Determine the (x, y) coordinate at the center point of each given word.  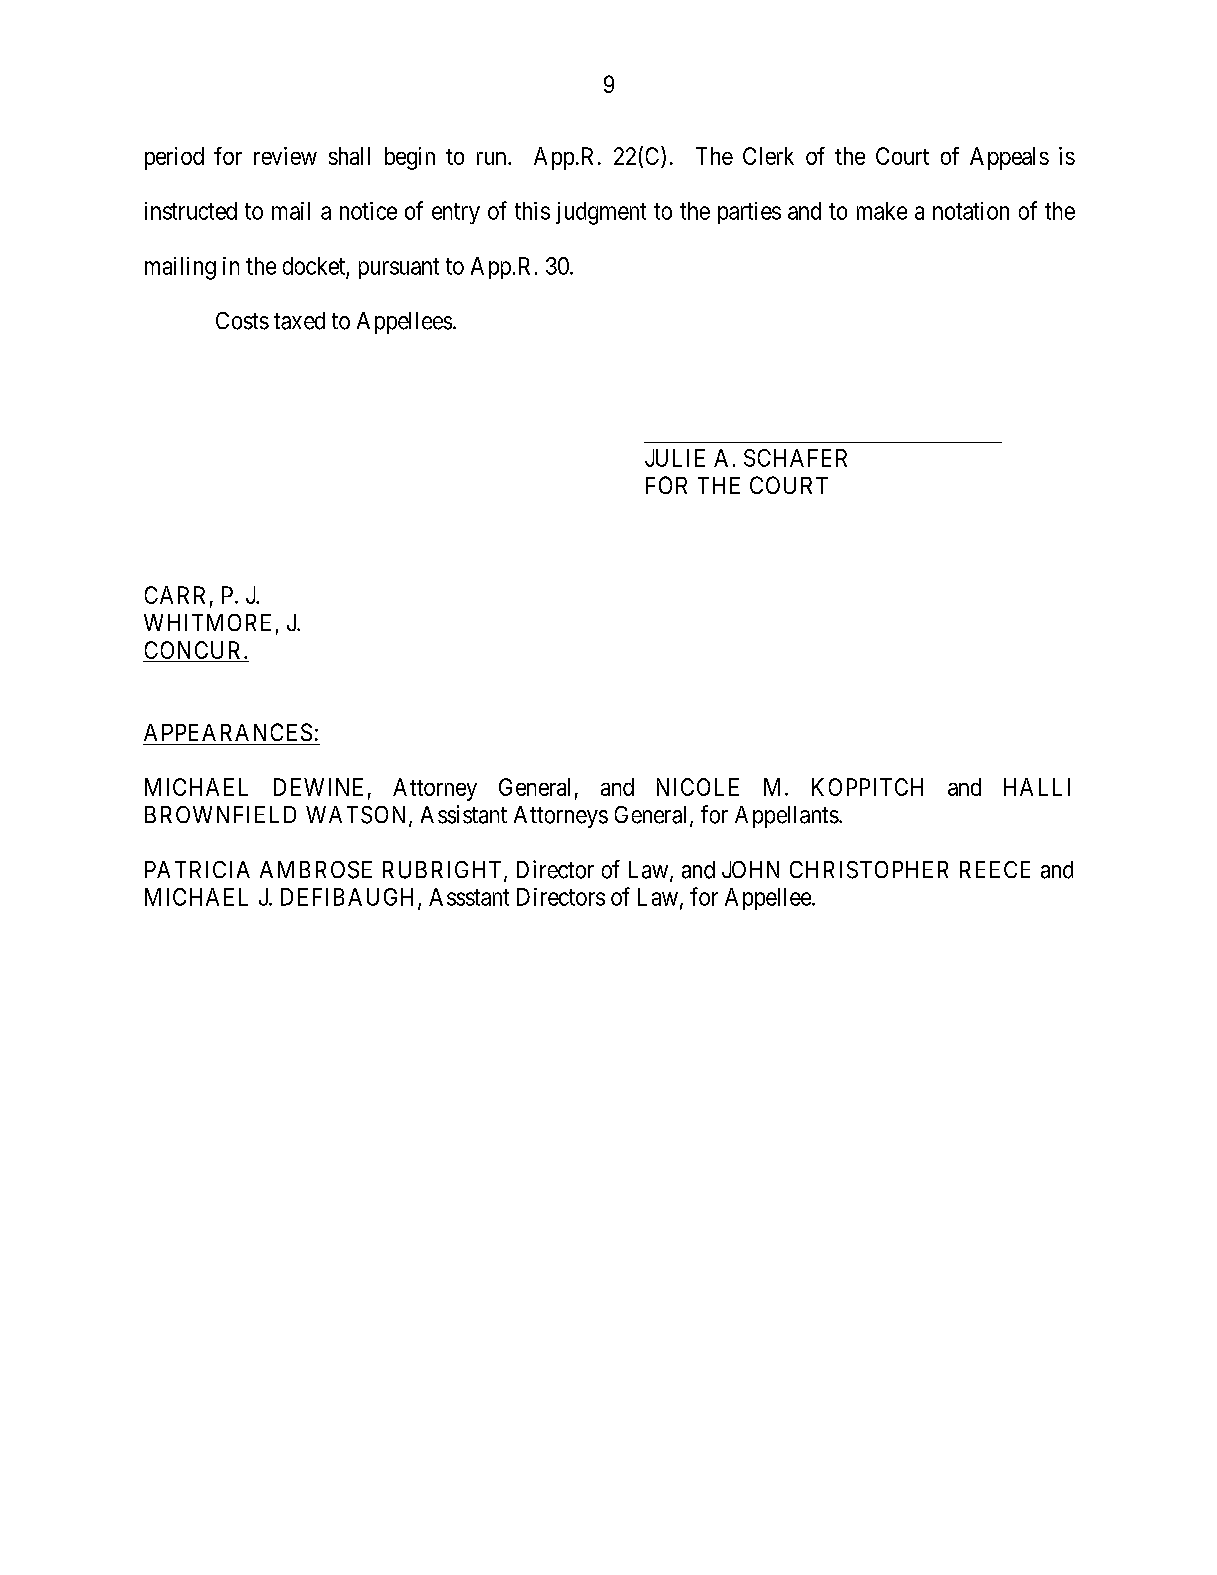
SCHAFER (795, 458)
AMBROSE (316, 870)
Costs (242, 321)
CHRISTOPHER (869, 870)
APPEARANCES (228, 732)
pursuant (399, 268)
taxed (299, 321)
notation (971, 211)
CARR (175, 595)
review (285, 156)
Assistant (464, 814)
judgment (601, 213)
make (882, 211)
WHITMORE (207, 622)
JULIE (675, 458)
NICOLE (698, 787)
